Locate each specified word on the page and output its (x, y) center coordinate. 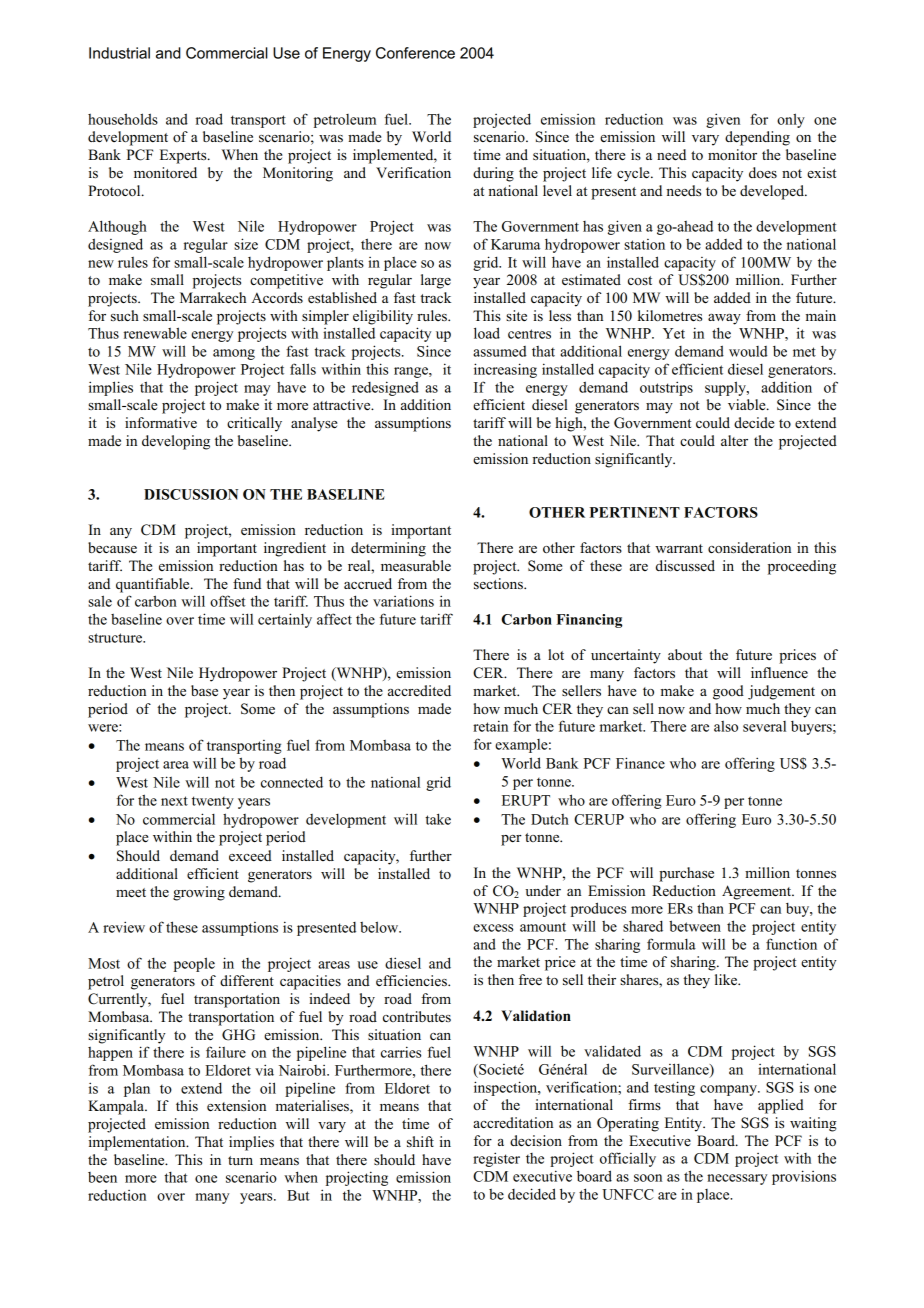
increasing (505, 370)
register (496, 1159)
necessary (737, 1179)
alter (734, 440)
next (174, 801)
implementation (138, 1143)
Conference (415, 53)
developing (176, 442)
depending (757, 138)
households (123, 119)
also (726, 726)
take (438, 819)
